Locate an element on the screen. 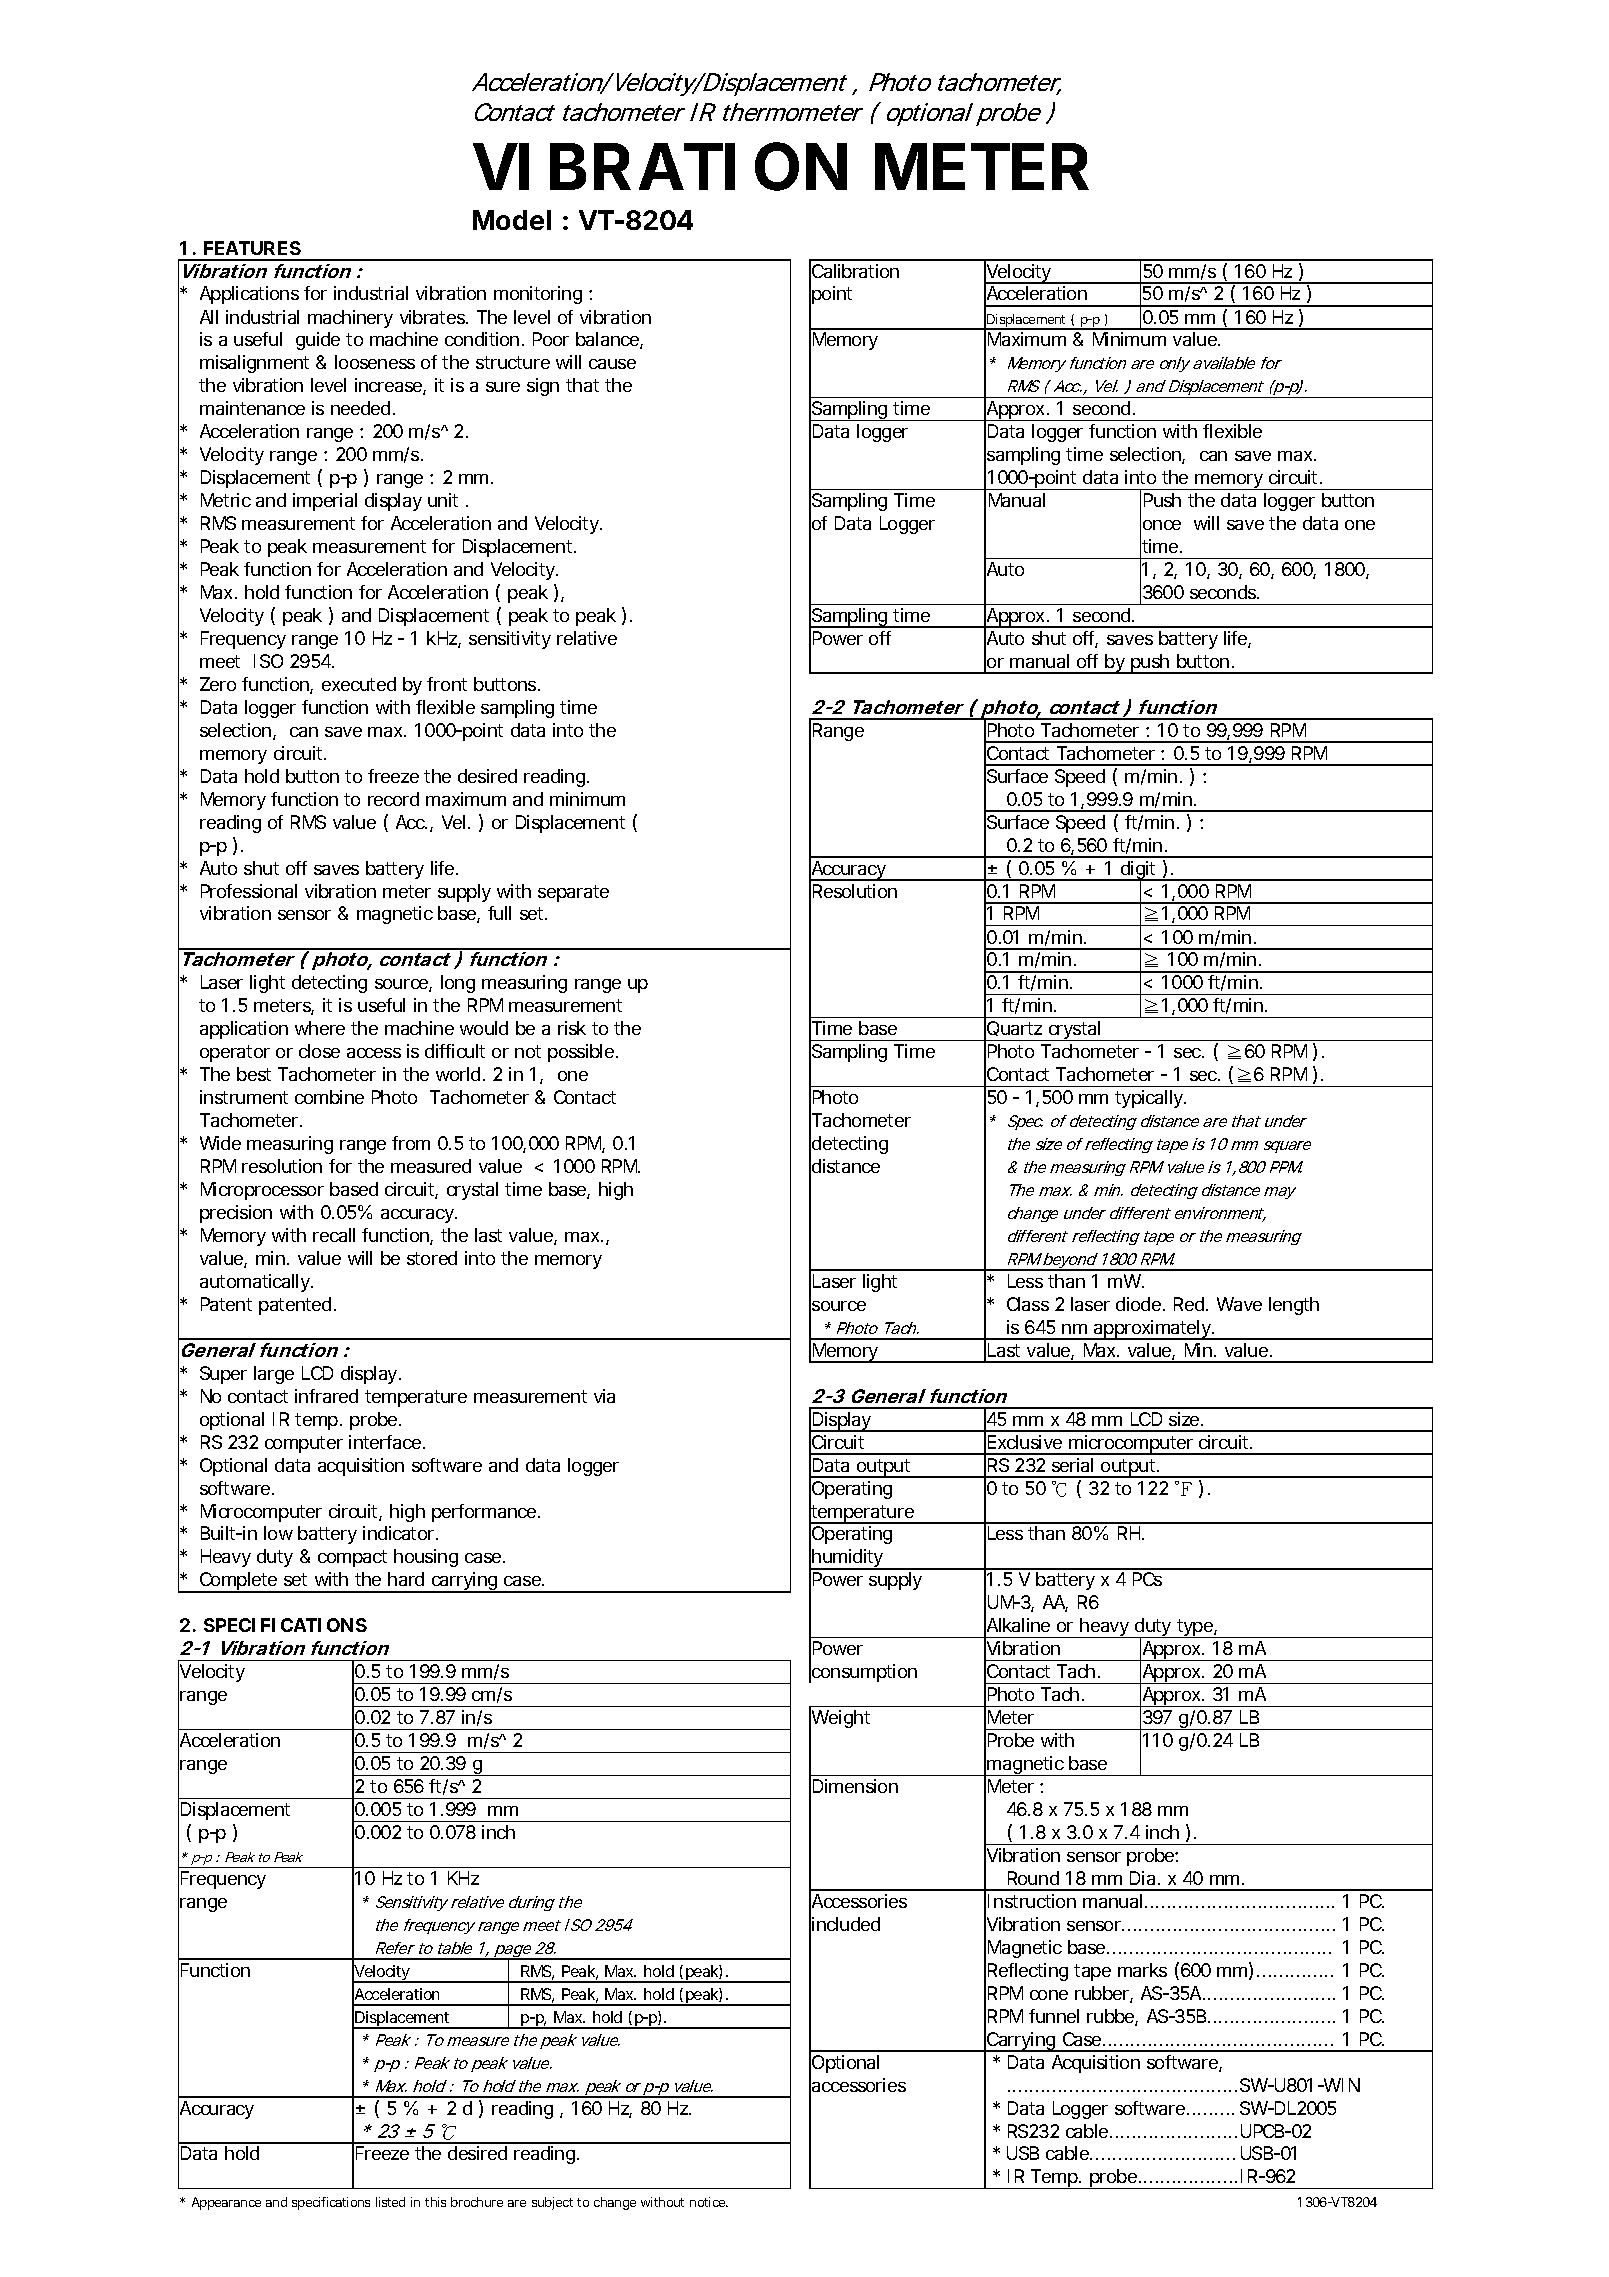 Image resolution: width=1609 pixels, height=2277 pixels. cause is located at coordinates (612, 364).
